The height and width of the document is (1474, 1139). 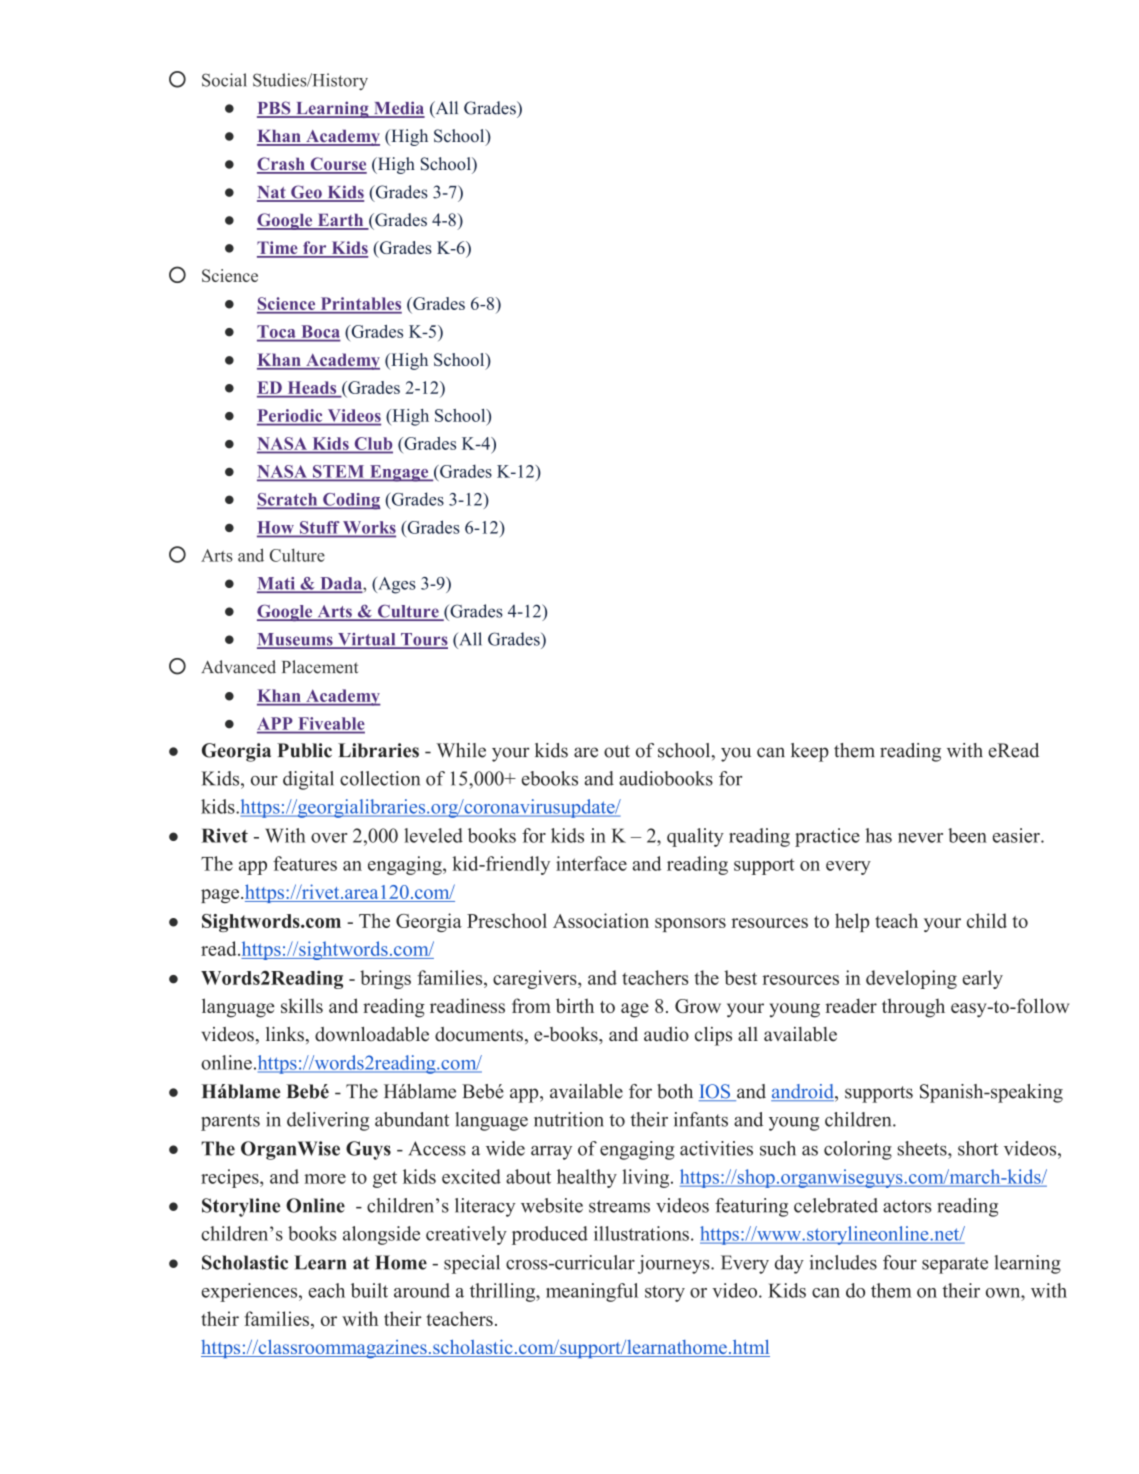 What do you see at coordinates (399, 473) in the document?
I see `Engage` at bounding box center [399, 473].
